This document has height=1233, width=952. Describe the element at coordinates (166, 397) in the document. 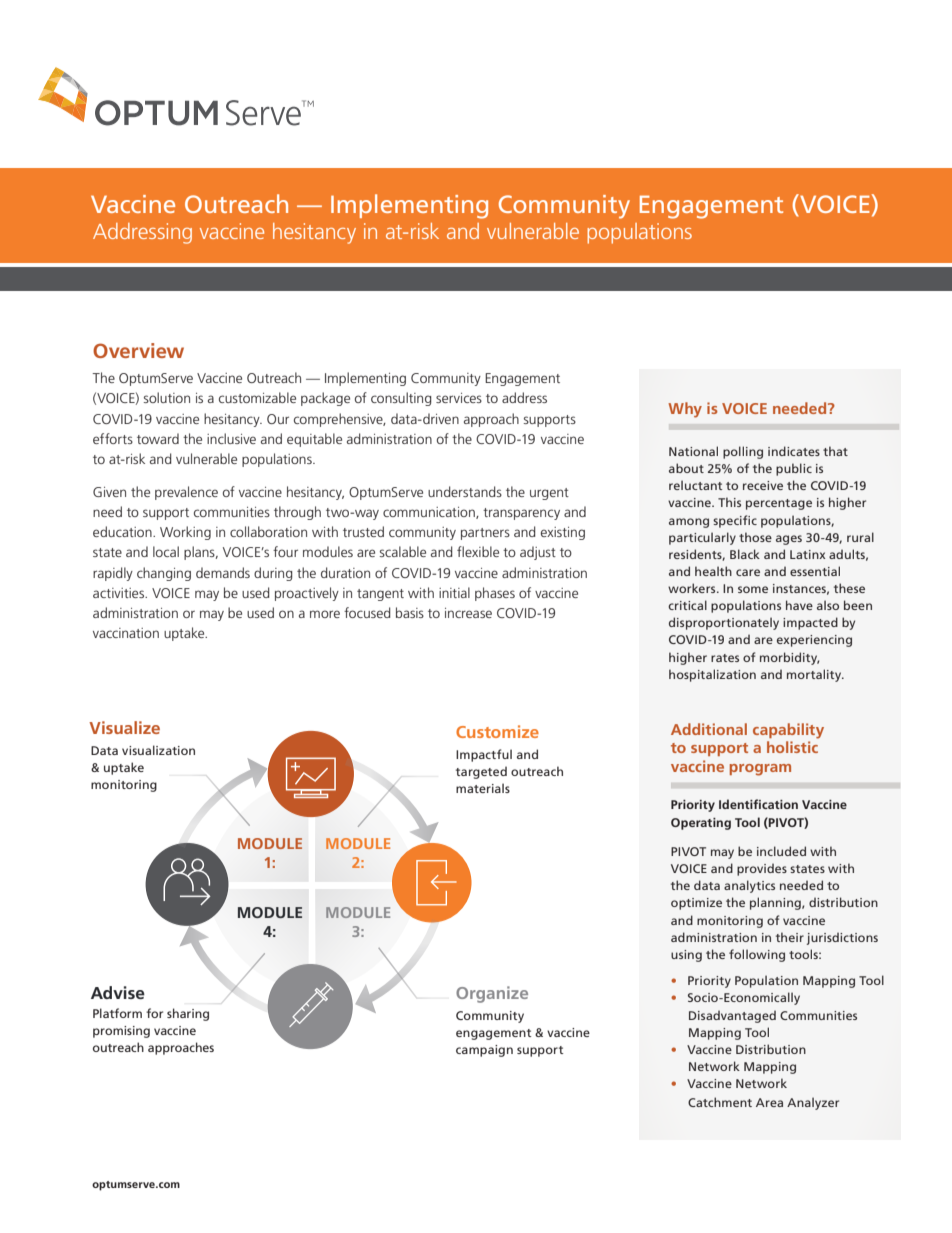

I see `solution` at that location.
